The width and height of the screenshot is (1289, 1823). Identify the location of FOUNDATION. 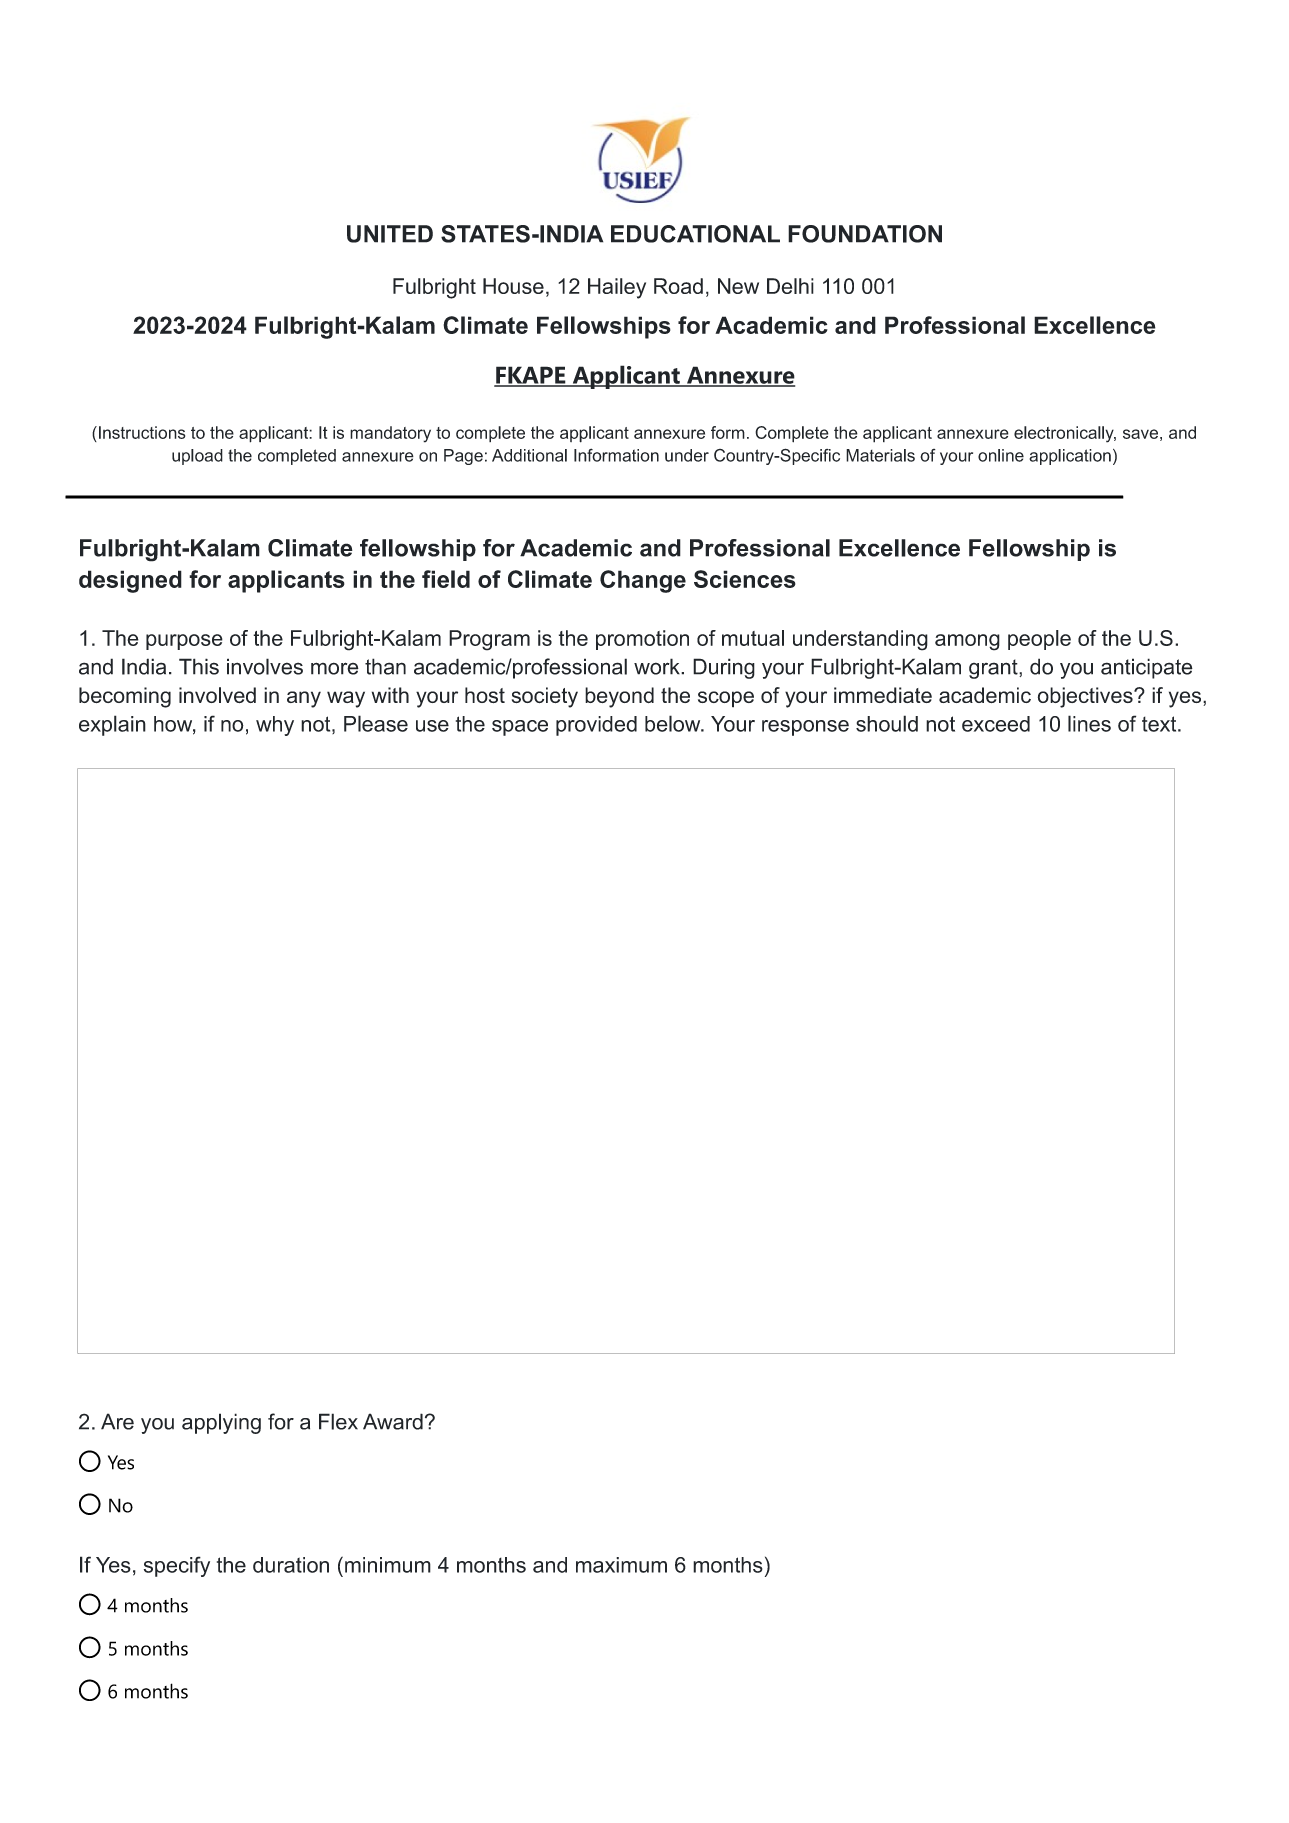
(865, 234).
